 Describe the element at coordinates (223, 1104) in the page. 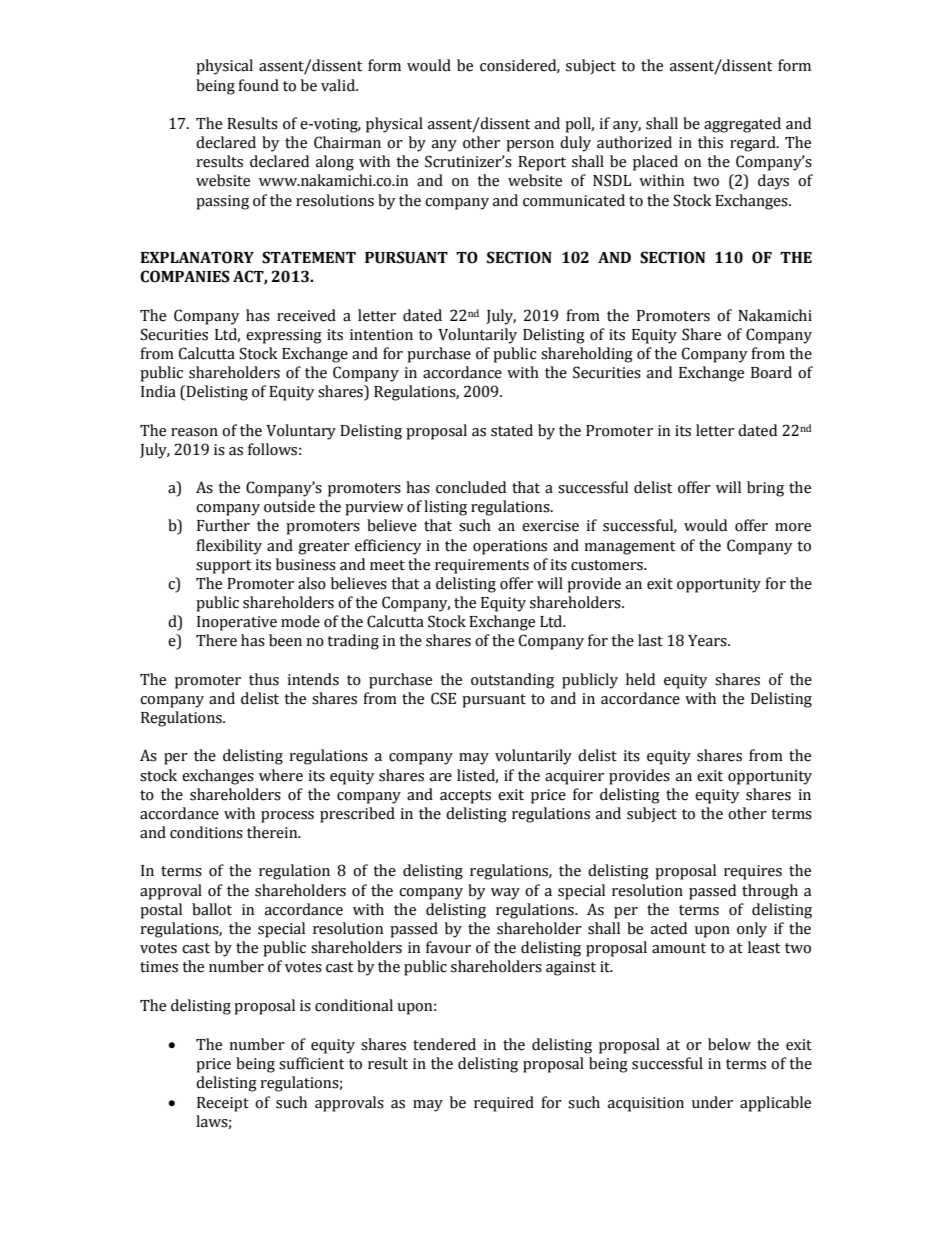

I see `Receipt` at that location.
